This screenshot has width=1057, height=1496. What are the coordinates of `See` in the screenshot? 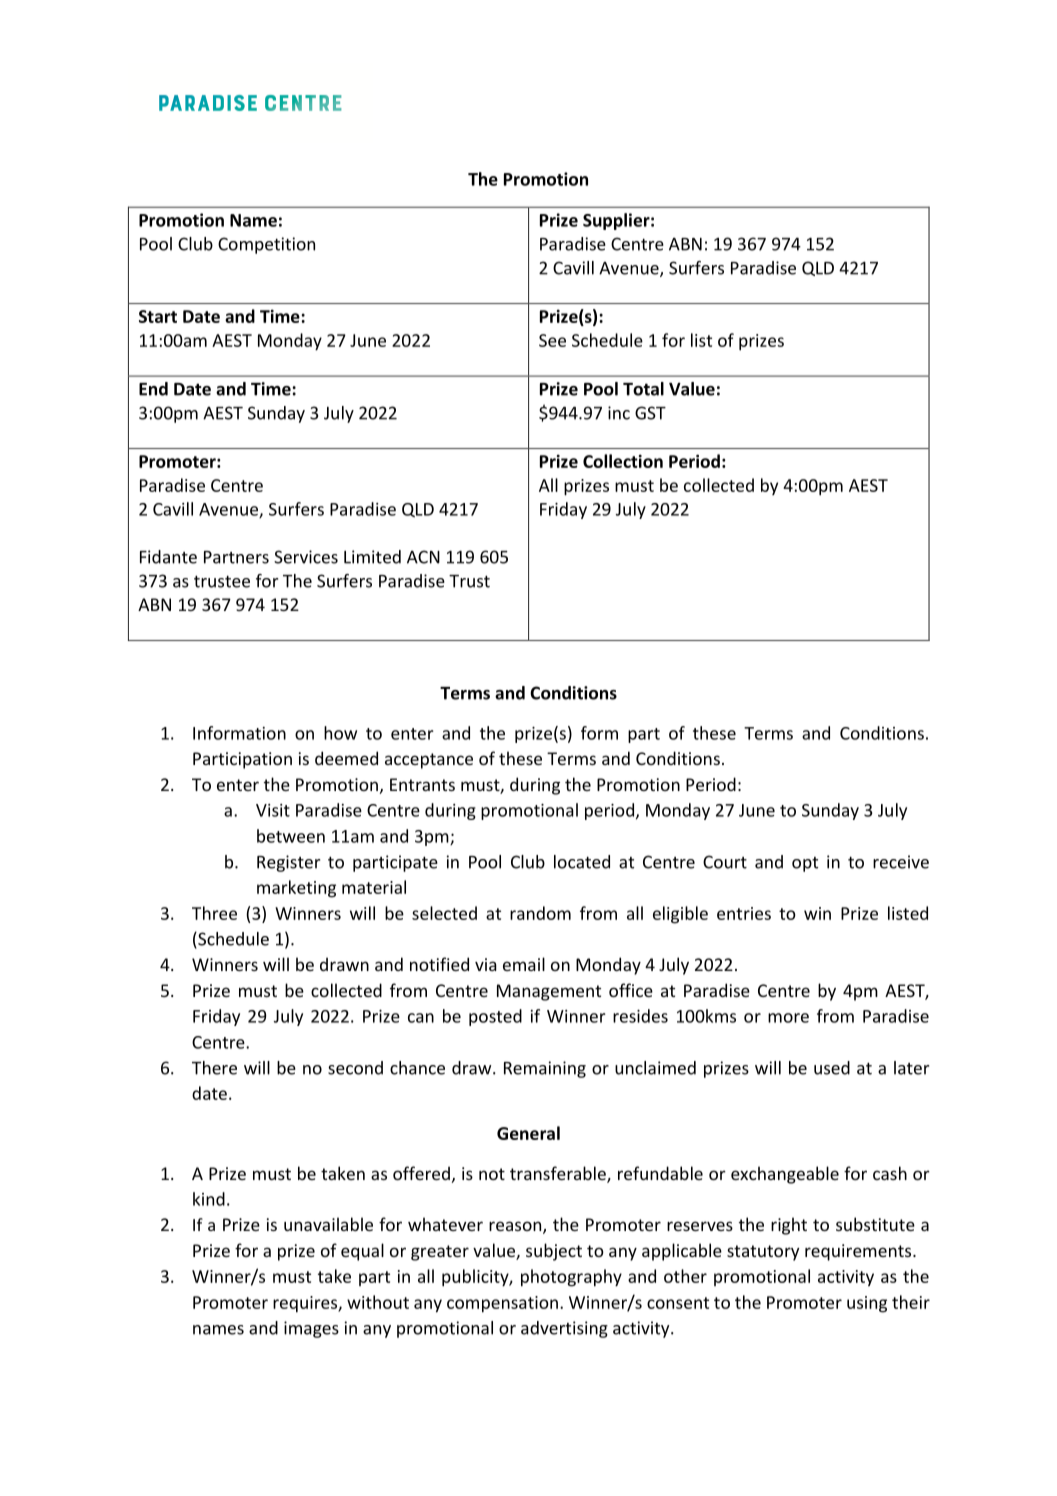 It's located at (552, 340).
